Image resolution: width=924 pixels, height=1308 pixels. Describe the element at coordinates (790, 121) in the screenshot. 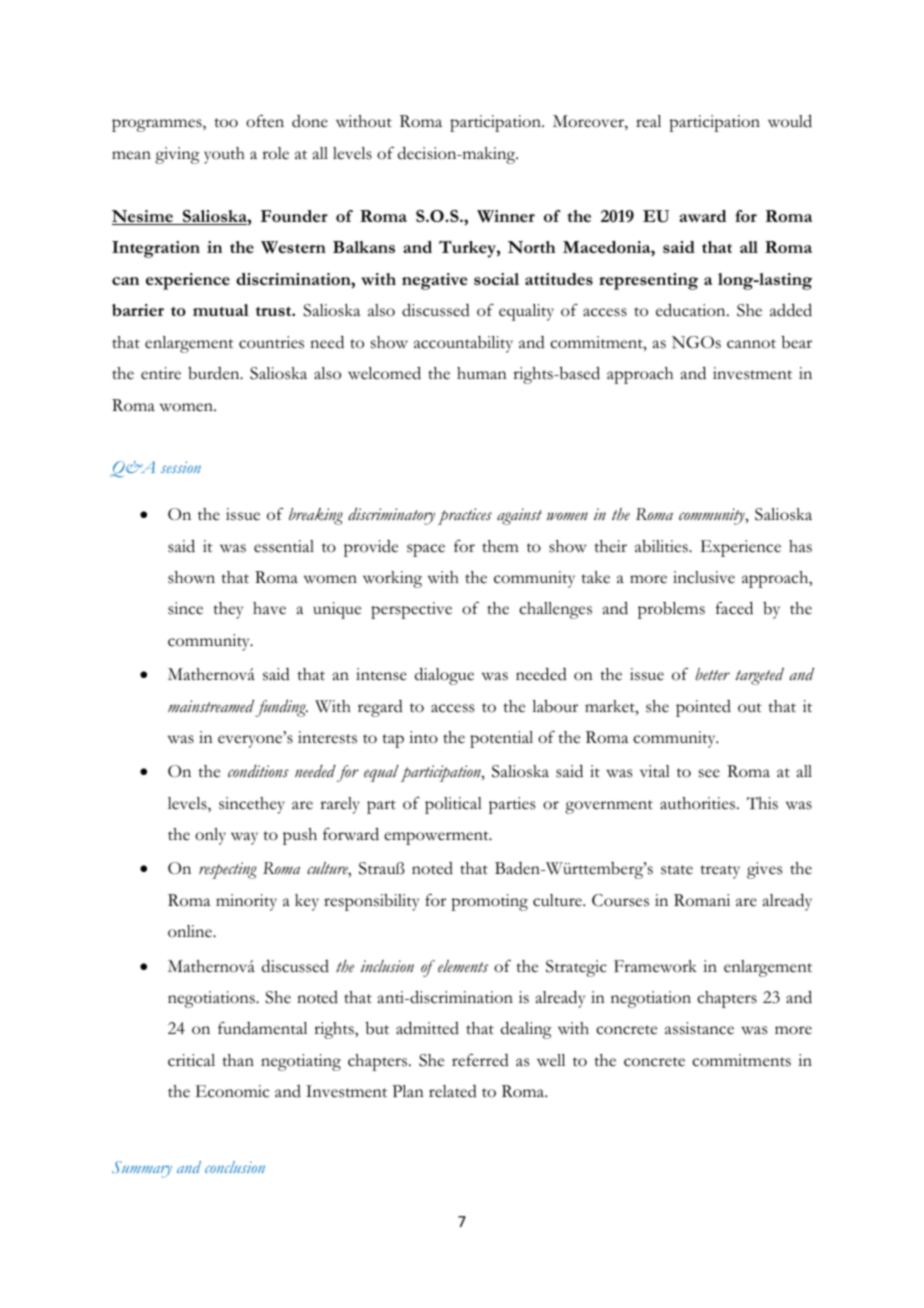

I see `would` at that location.
